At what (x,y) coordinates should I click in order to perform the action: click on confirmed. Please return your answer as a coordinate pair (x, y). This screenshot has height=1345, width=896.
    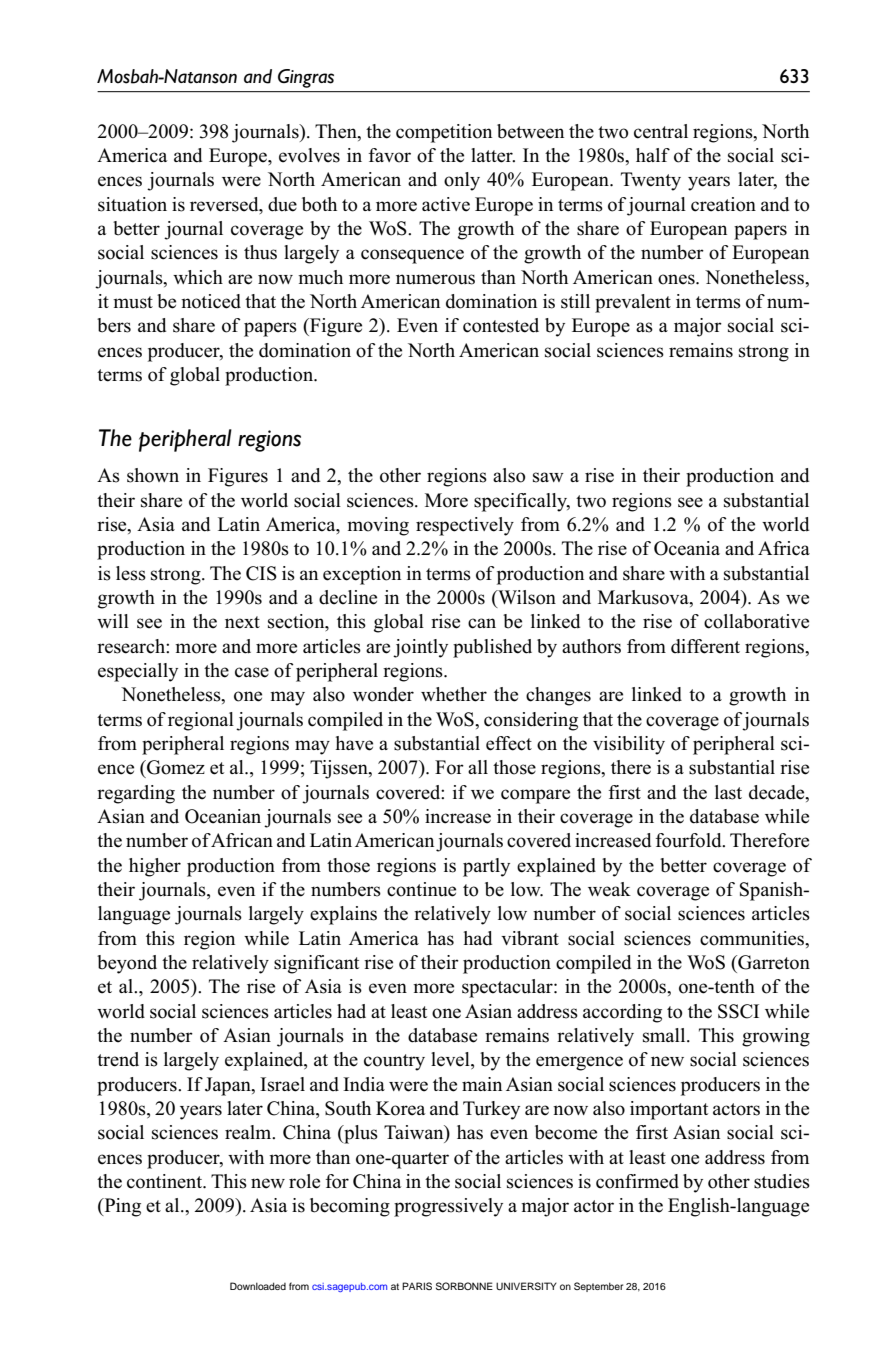
    Looking at the image, I should click on (637, 1181).
